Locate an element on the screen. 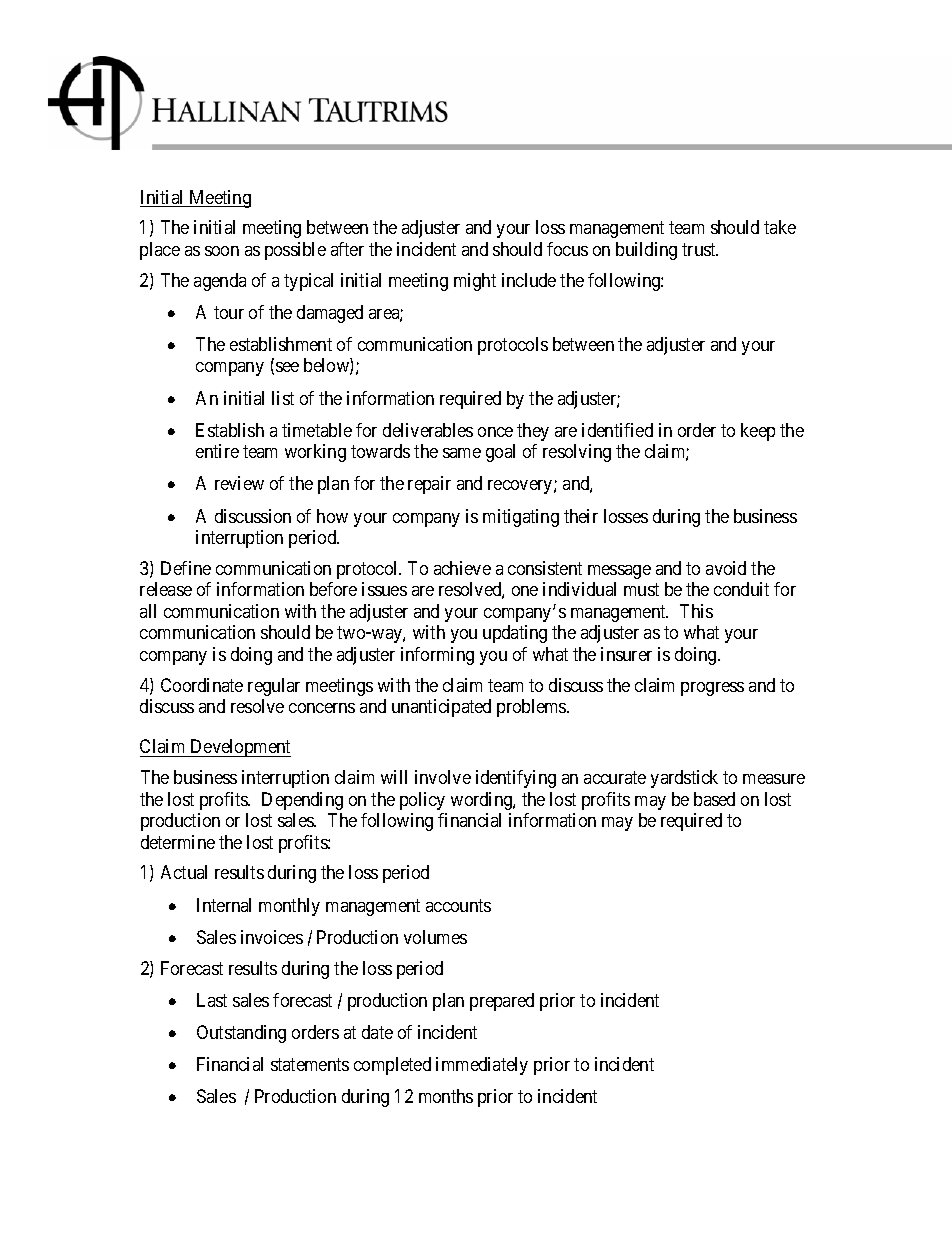  involve is located at coordinates (443, 777).
